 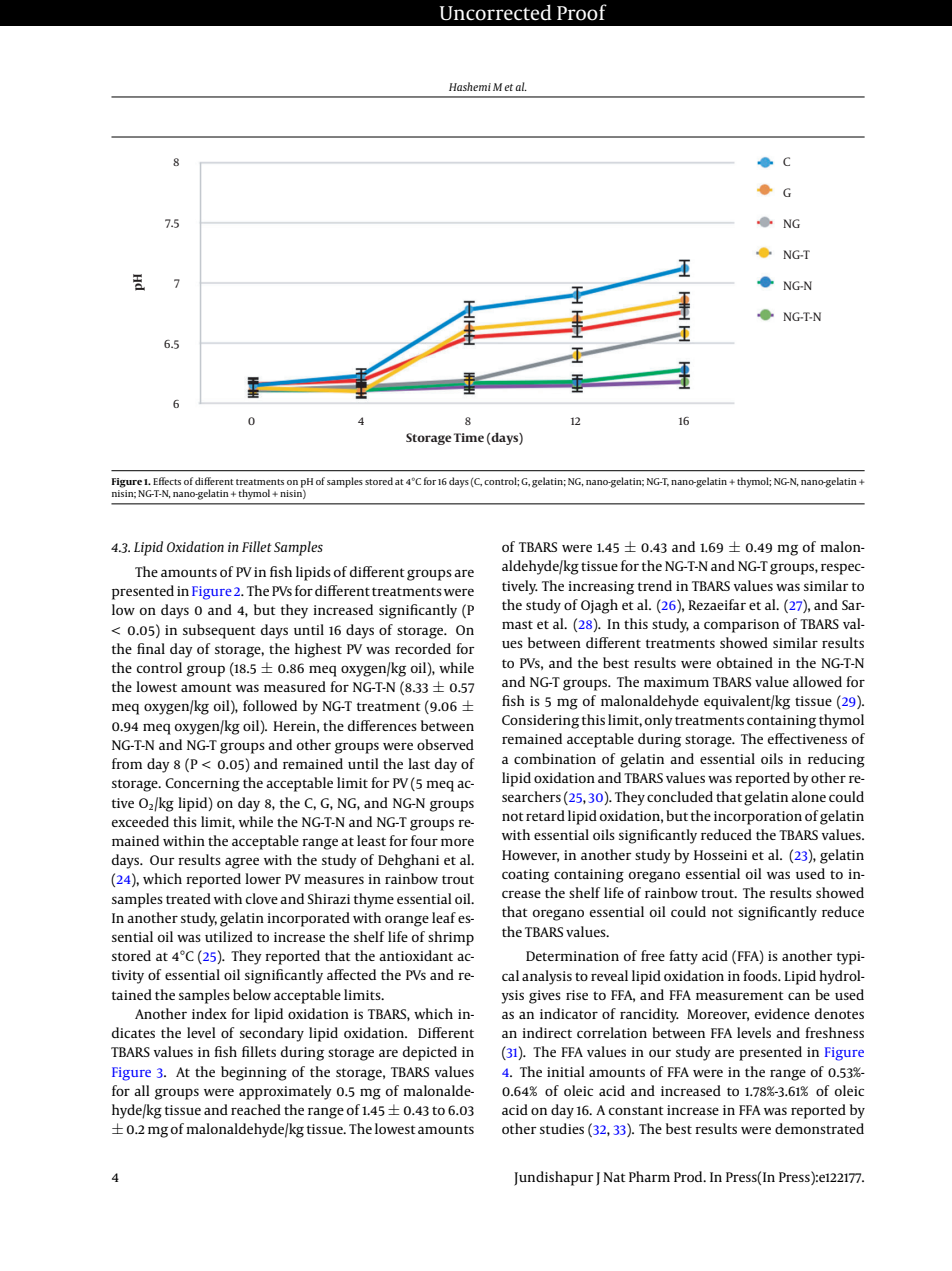 I want to click on recorded, so click(x=423, y=648).
